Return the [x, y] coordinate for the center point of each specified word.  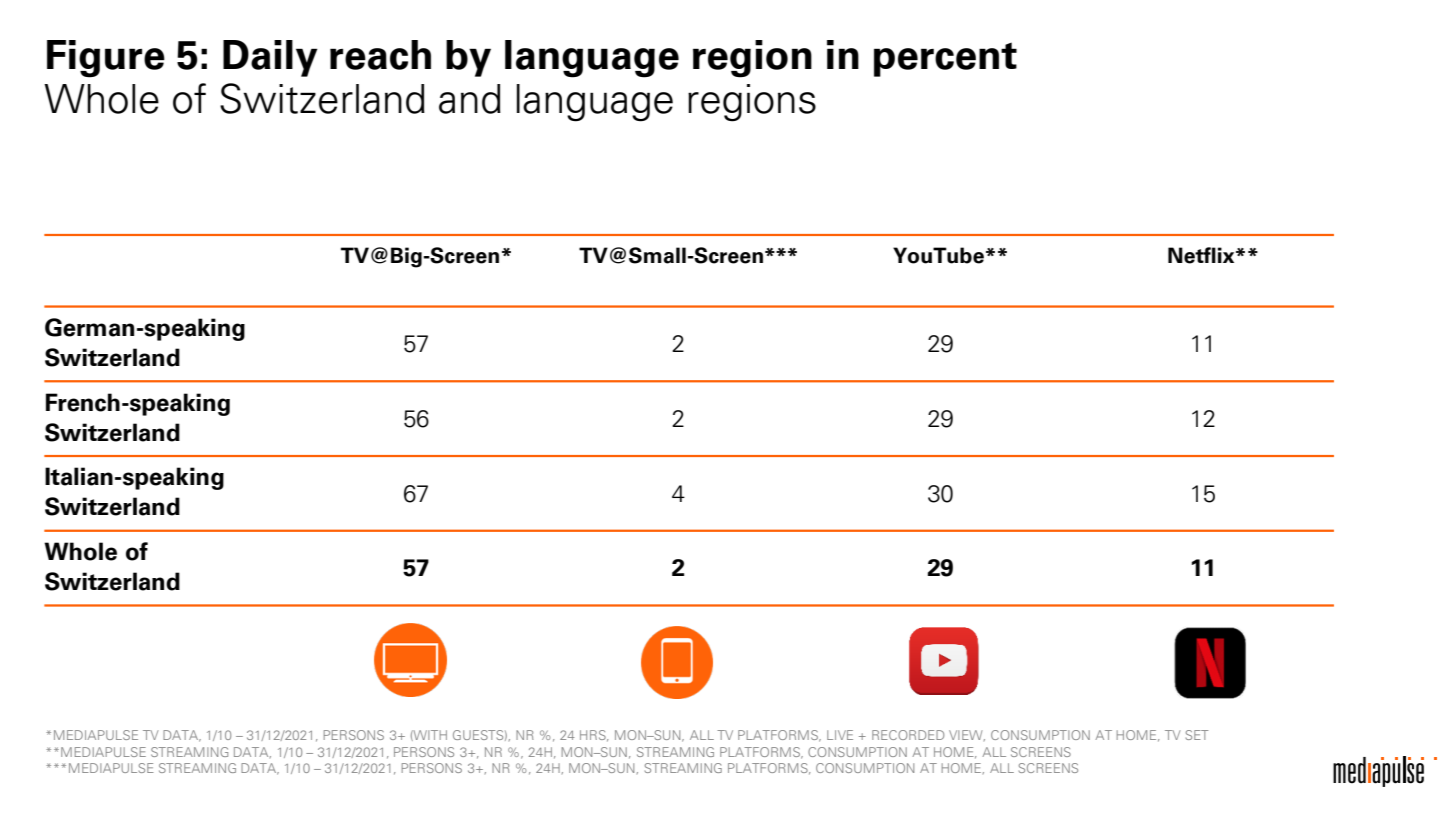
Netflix [1202, 255]
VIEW [967, 735]
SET [1197, 735]
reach [380, 55]
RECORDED [908, 735]
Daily [270, 58]
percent [945, 59]
